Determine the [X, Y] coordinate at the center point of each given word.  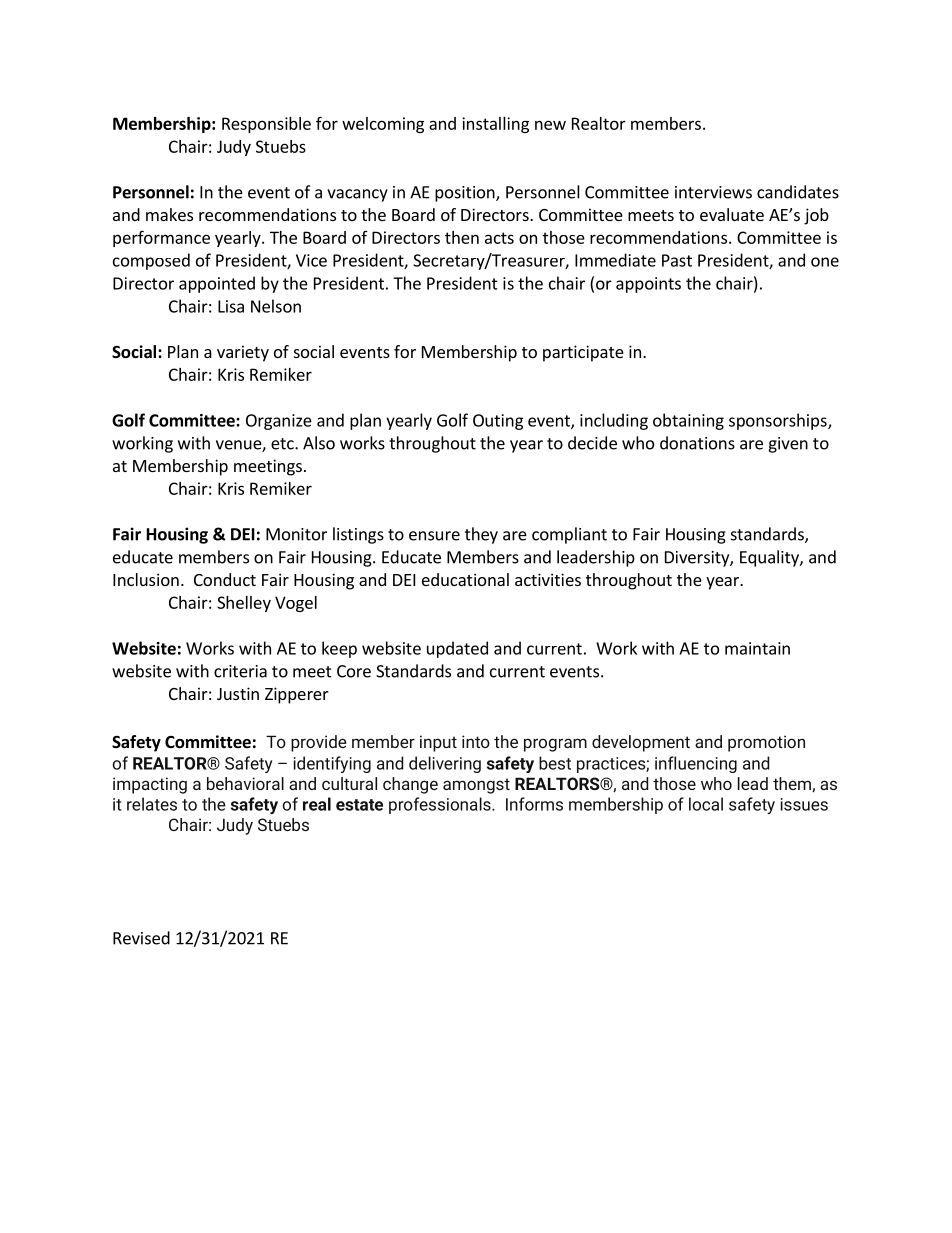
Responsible [266, 125]
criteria [240, 671]
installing [495, 125]
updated [457, 649]
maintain [757, 648]
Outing [498, 422]
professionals [441, 805]
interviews [713, 192]
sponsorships [779, 421]
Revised [141, 938]
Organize [279, 422]
